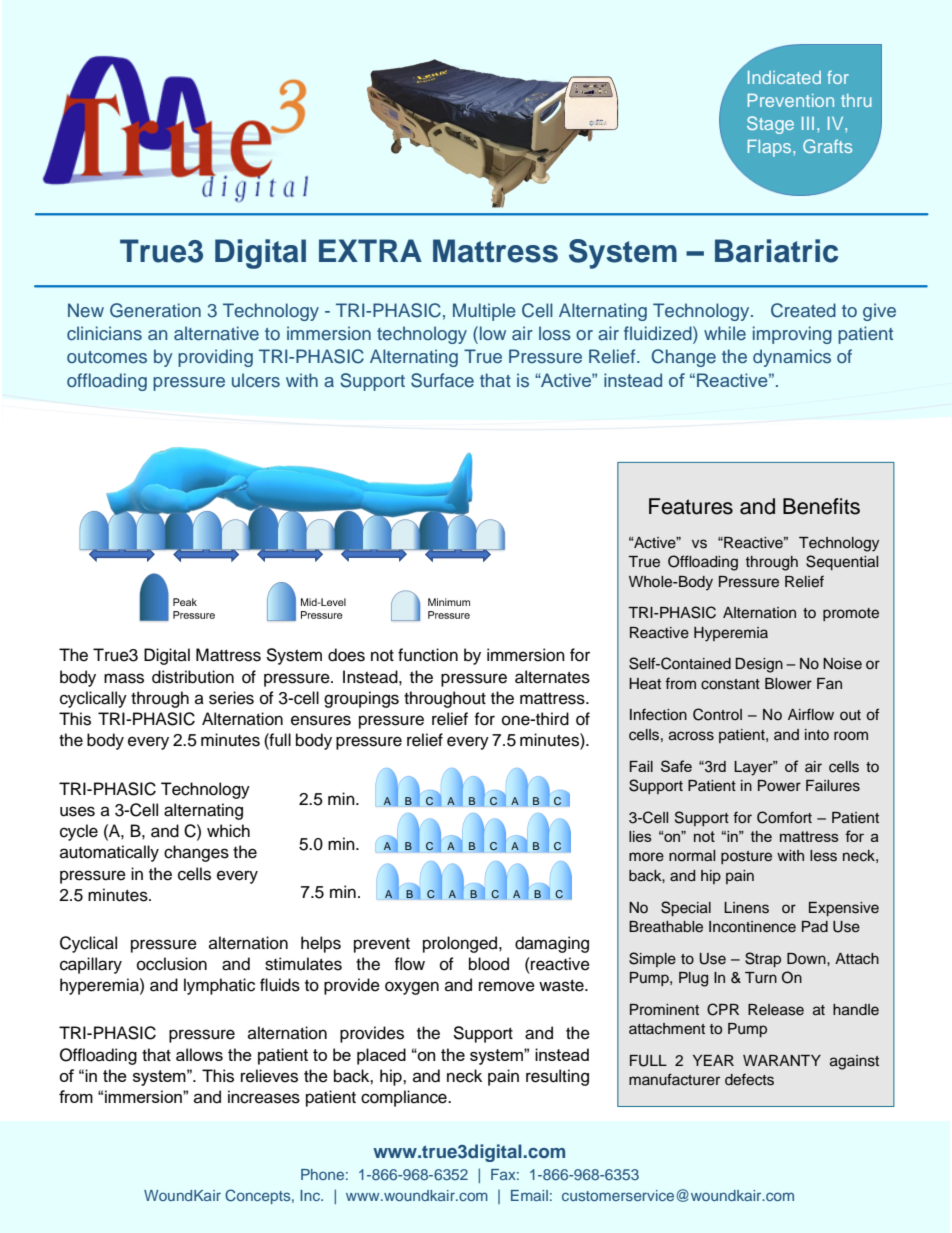  I want to click on Linens, so click(746, 908).
